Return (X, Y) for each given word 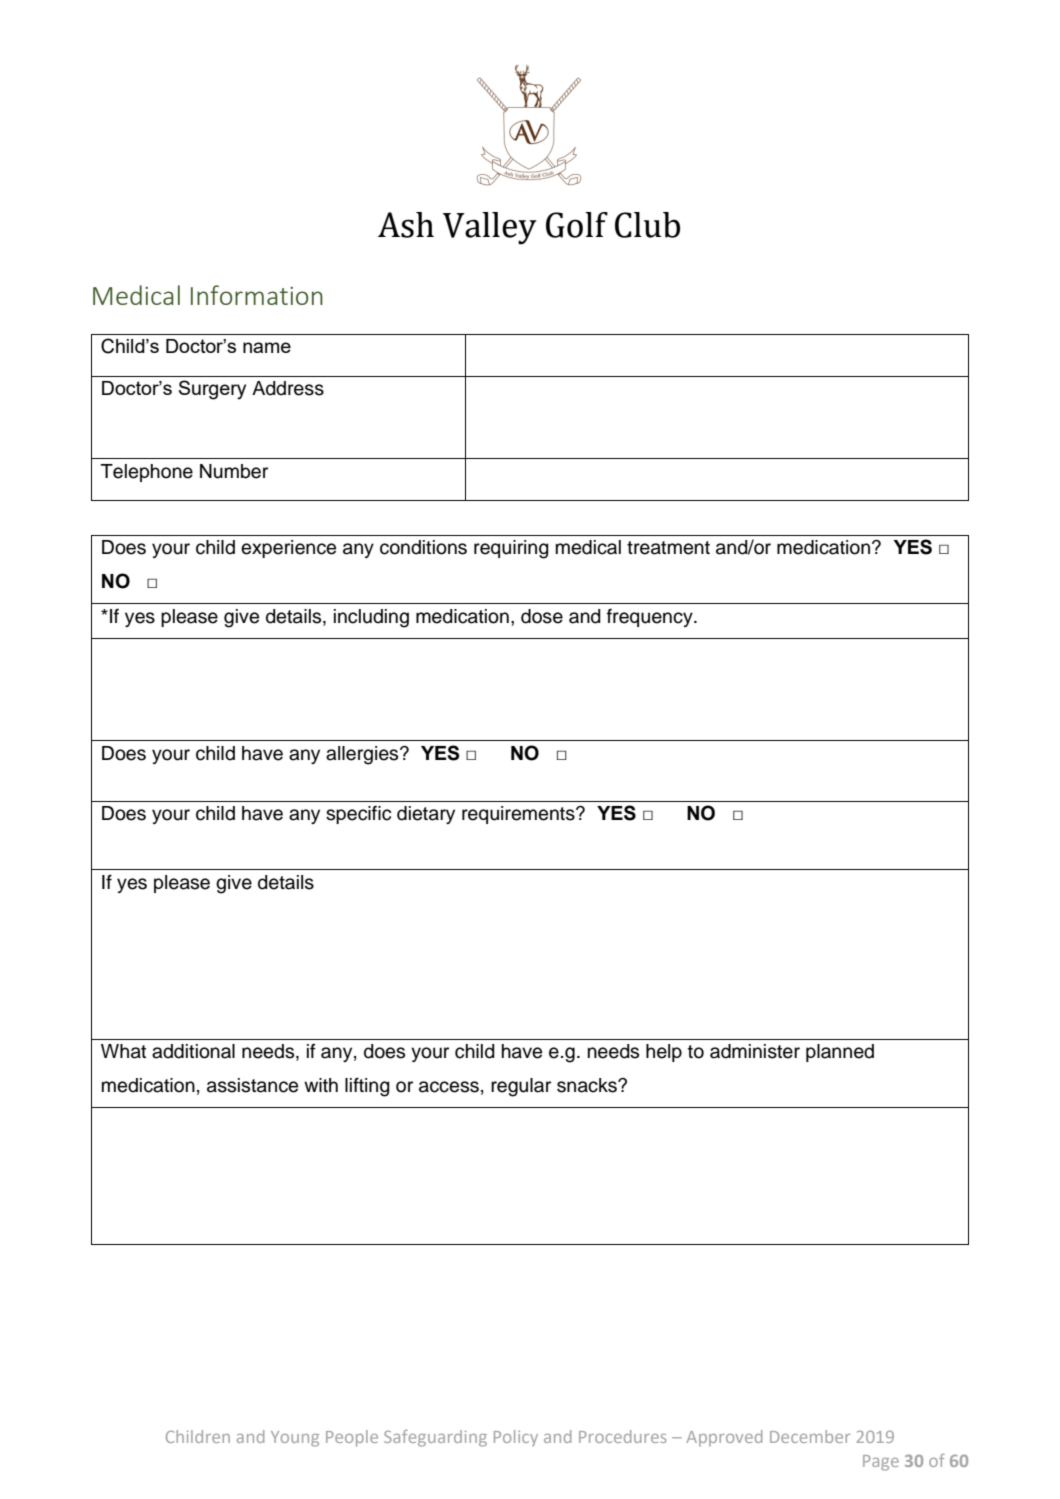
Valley (490, 228)
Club (647, 225)
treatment (668, 548)
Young (295, 1439)
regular (521, 1087)
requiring (511, 549)
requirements (519, 815)
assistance (252, 1085)
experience (288, 549)
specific (358, 814)
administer (755, 1051)
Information (257, 295)
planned (840, 1053)
